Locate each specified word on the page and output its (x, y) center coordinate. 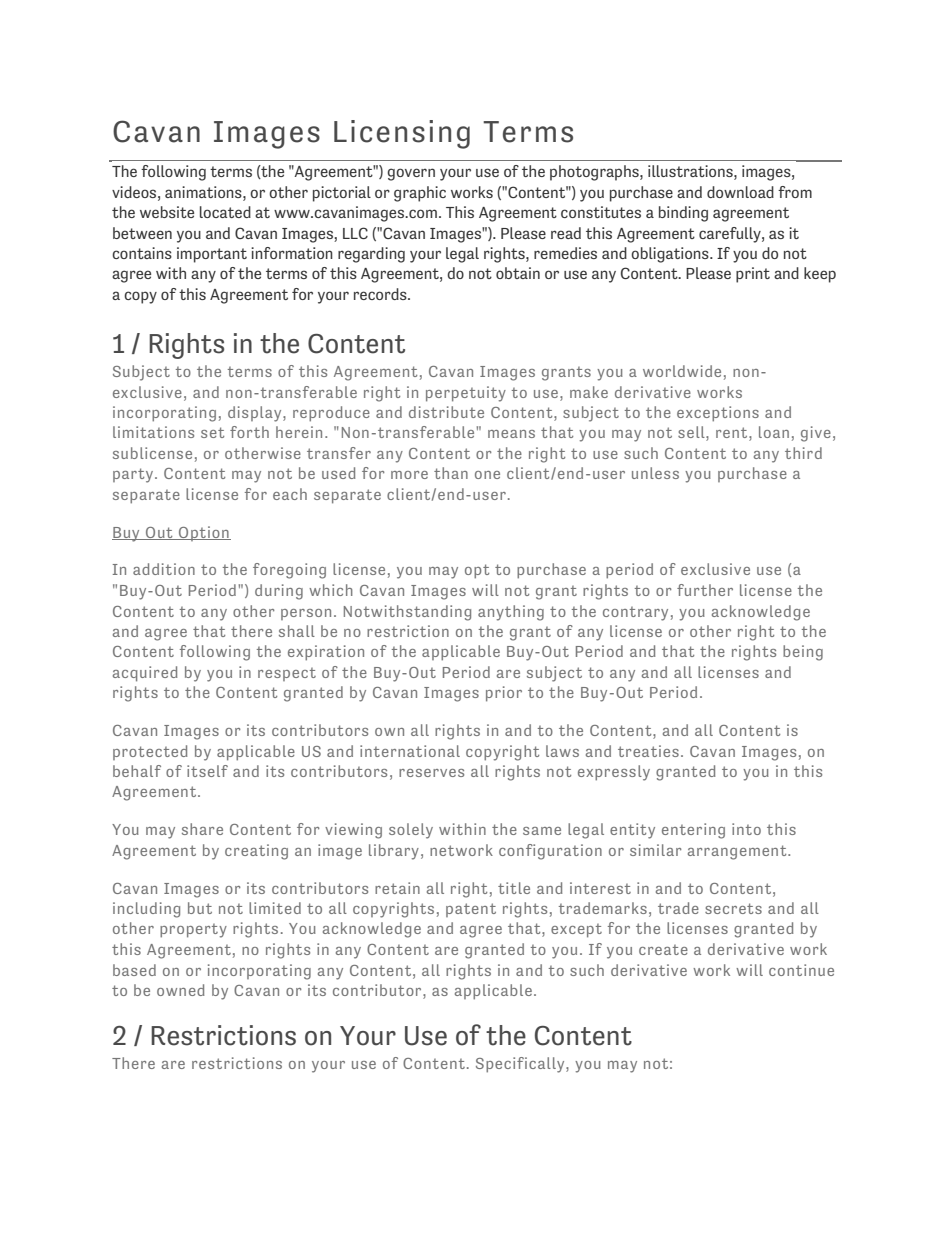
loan (774, 432)
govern (411, 174)
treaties (648, 751)
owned (181, 990)
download (740, 192)
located (225, 212)
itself (207, 771)
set (212, 432)
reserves (431, 773)
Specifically (521, 1065)
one (487, 475)
